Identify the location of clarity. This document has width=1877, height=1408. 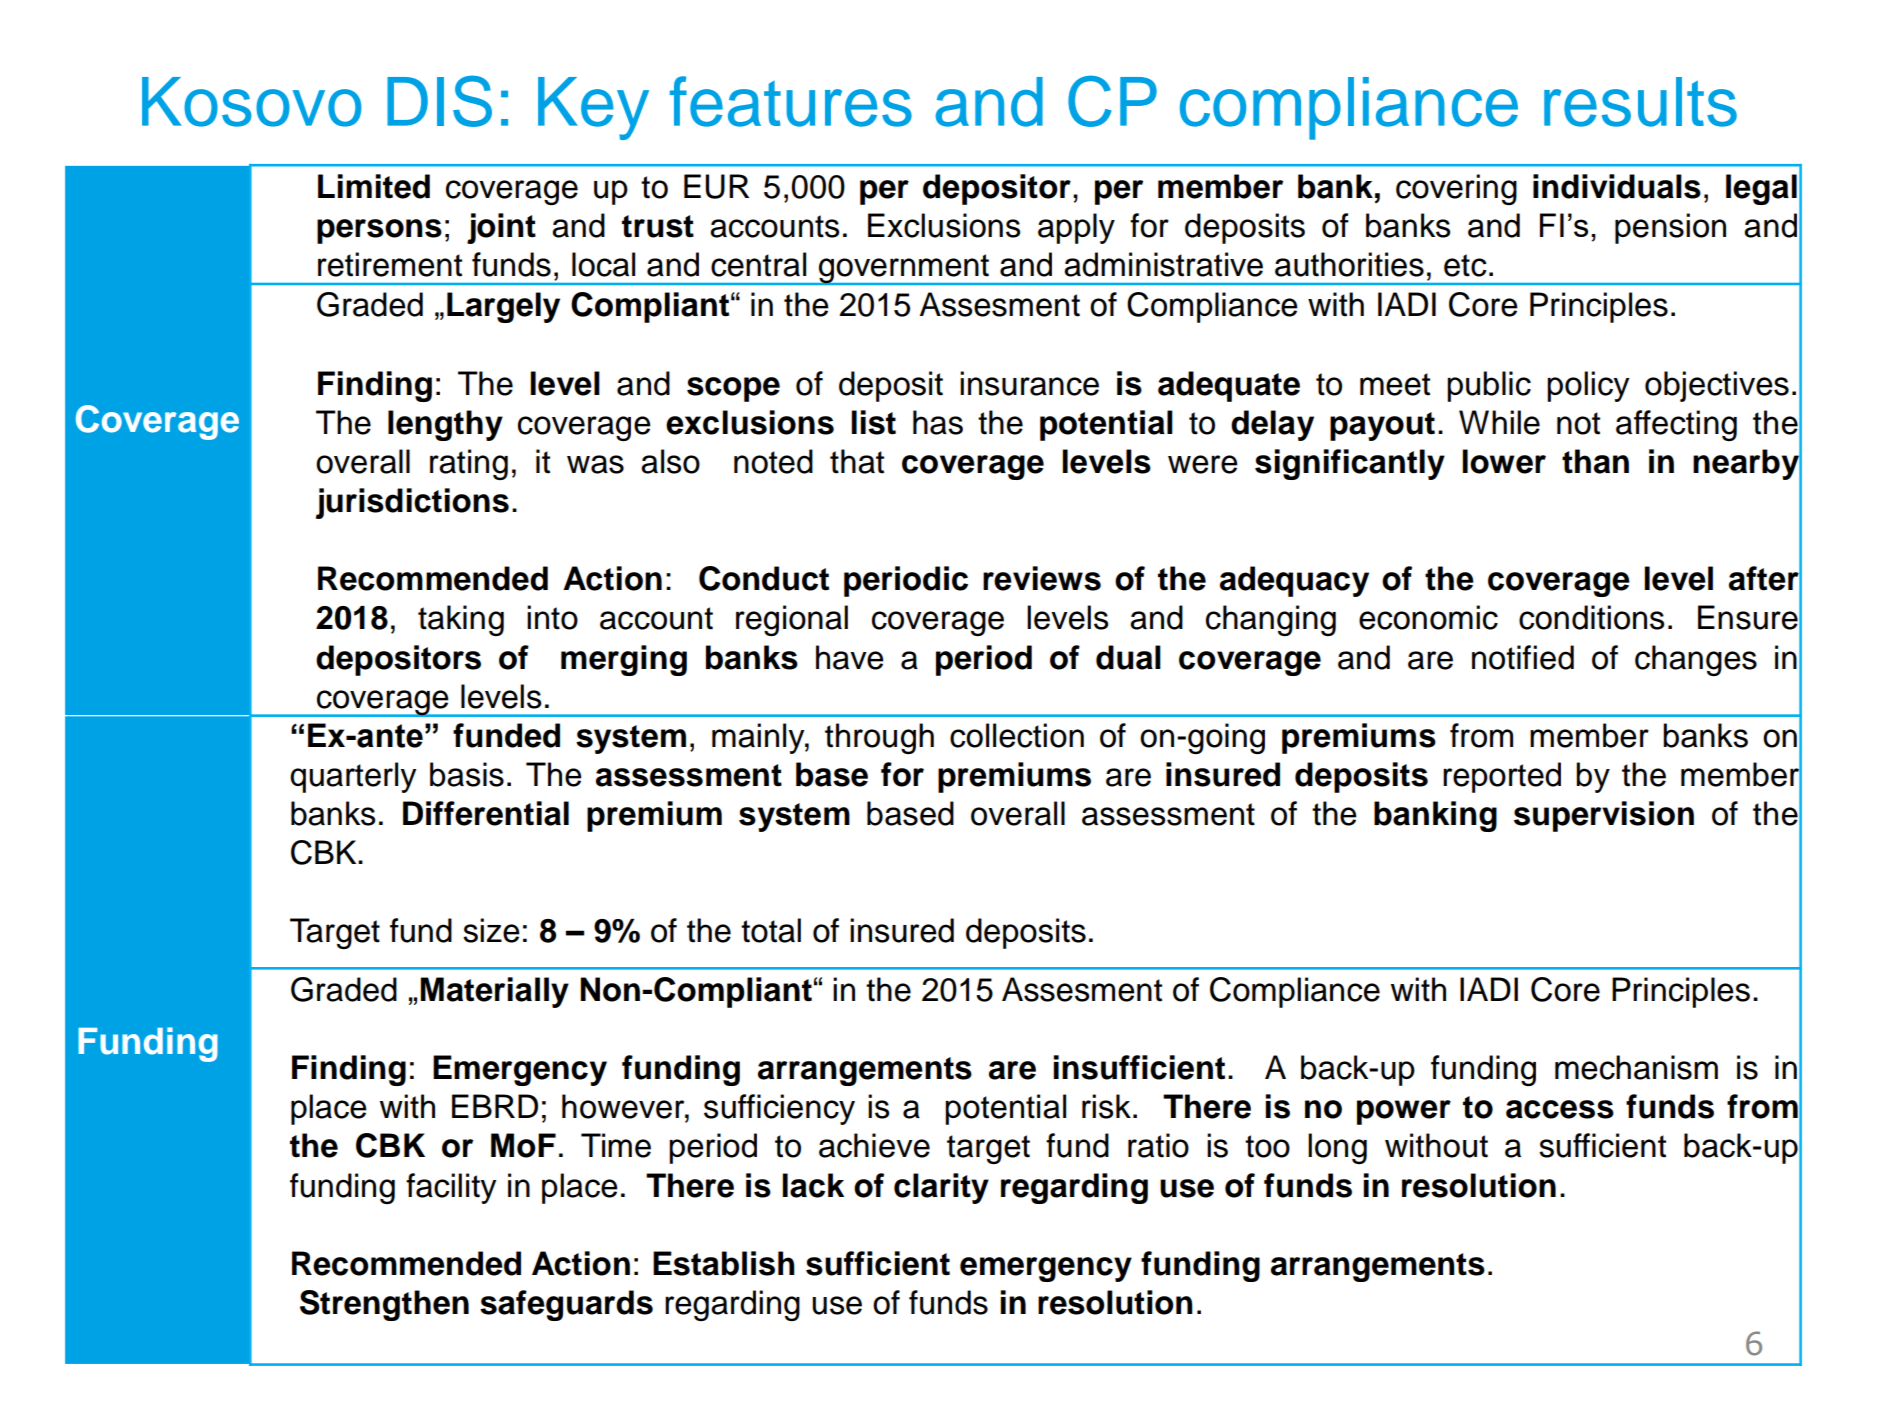
(941, 1188).
